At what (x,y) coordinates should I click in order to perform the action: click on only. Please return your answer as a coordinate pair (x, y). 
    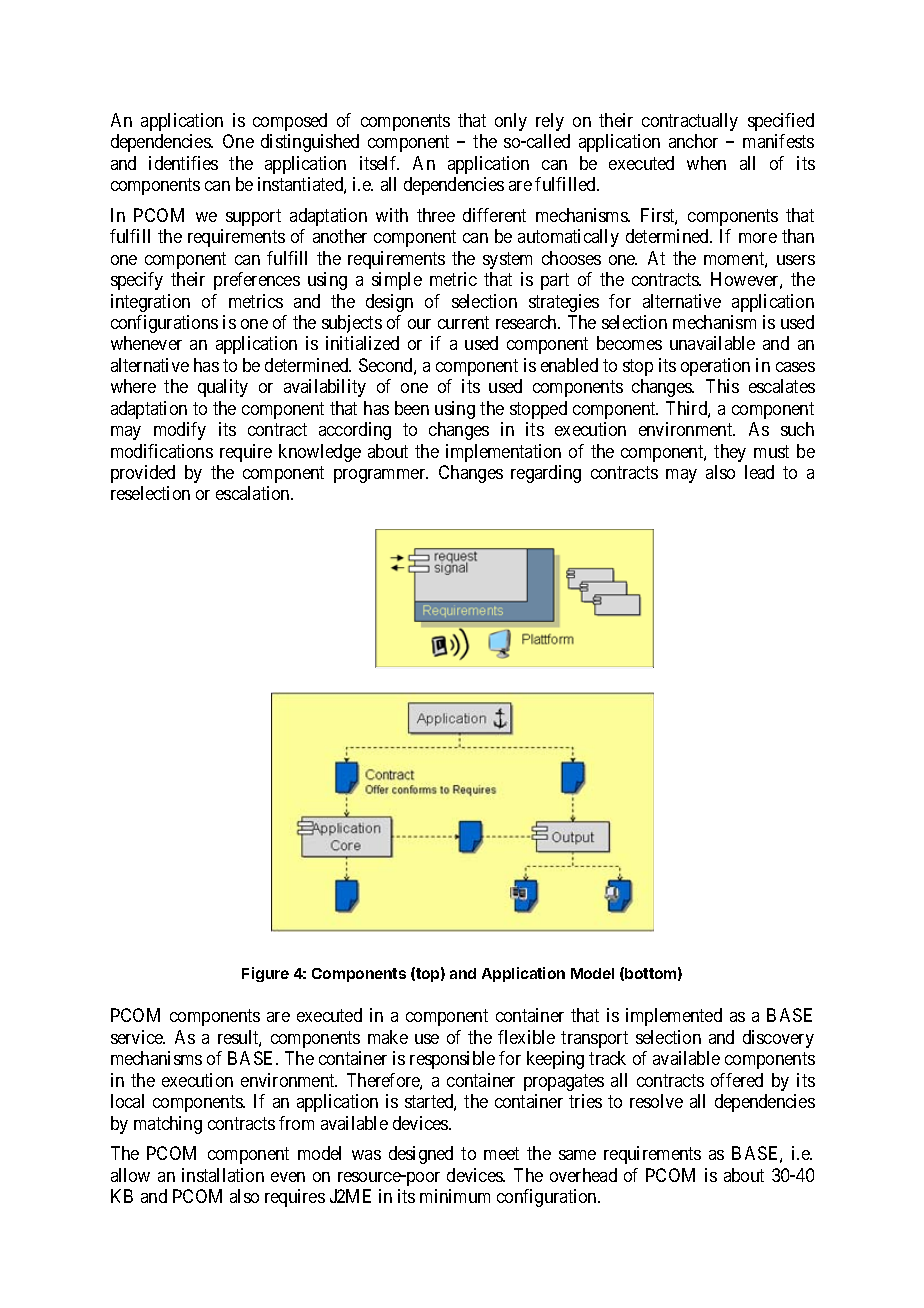
    Looking at the image, I should click on (511, 122).
